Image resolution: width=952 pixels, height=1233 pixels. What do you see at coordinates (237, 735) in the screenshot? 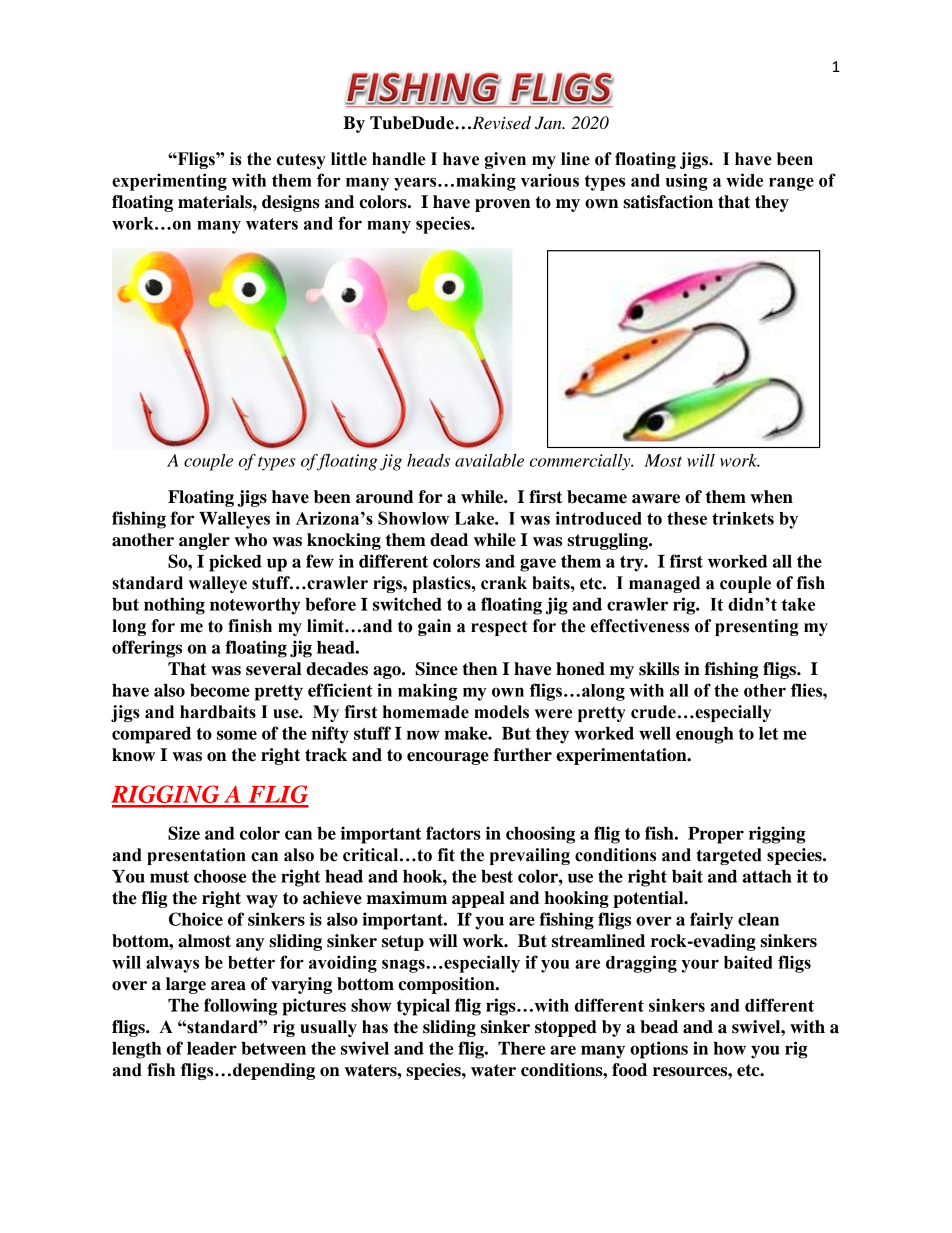
I see `some` at bounding box center [237, 735].
